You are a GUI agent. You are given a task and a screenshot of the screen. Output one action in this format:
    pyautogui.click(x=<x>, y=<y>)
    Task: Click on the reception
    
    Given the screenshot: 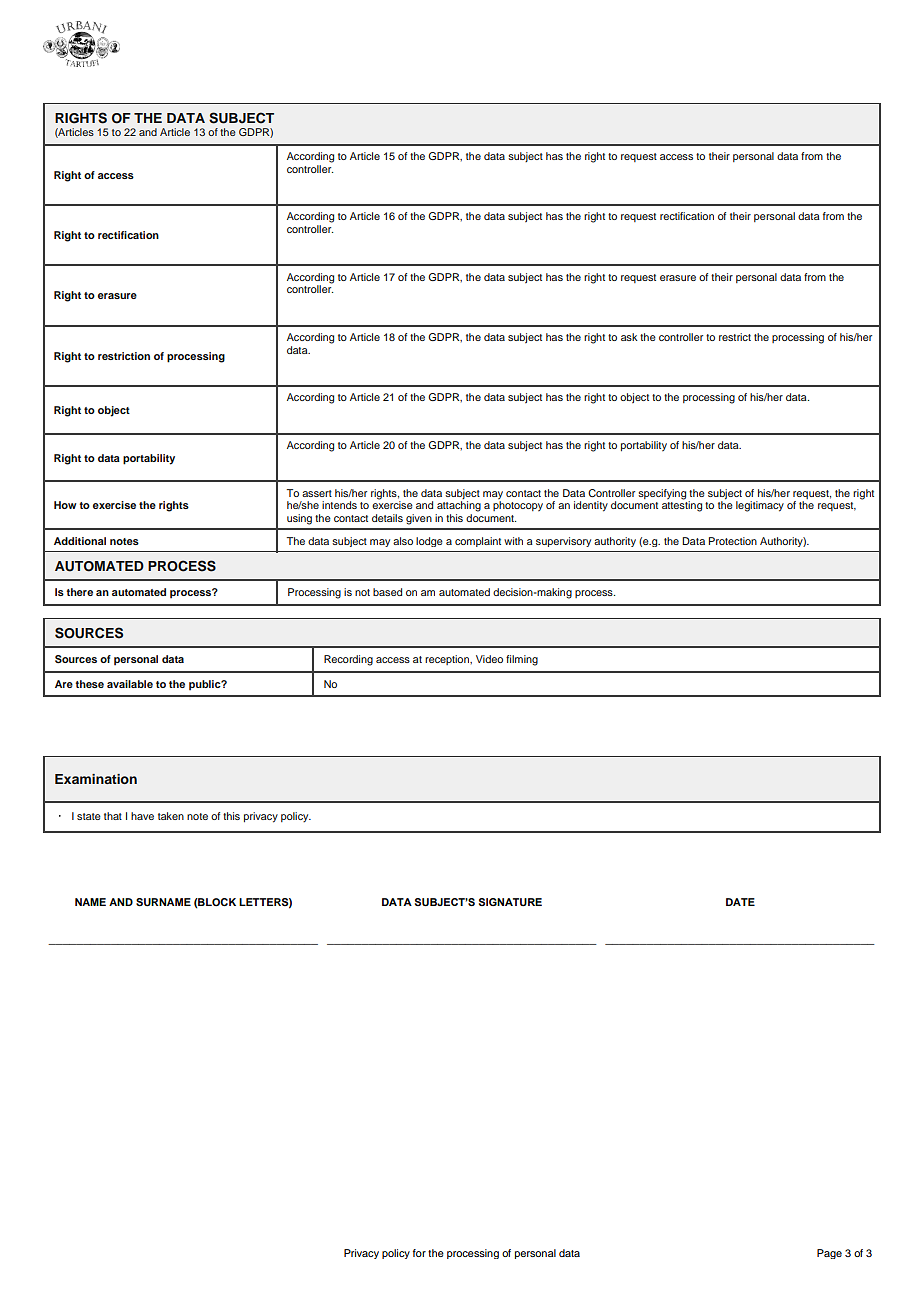 What is the action you would take?
    pyautogui.click(x=448, y=660)
